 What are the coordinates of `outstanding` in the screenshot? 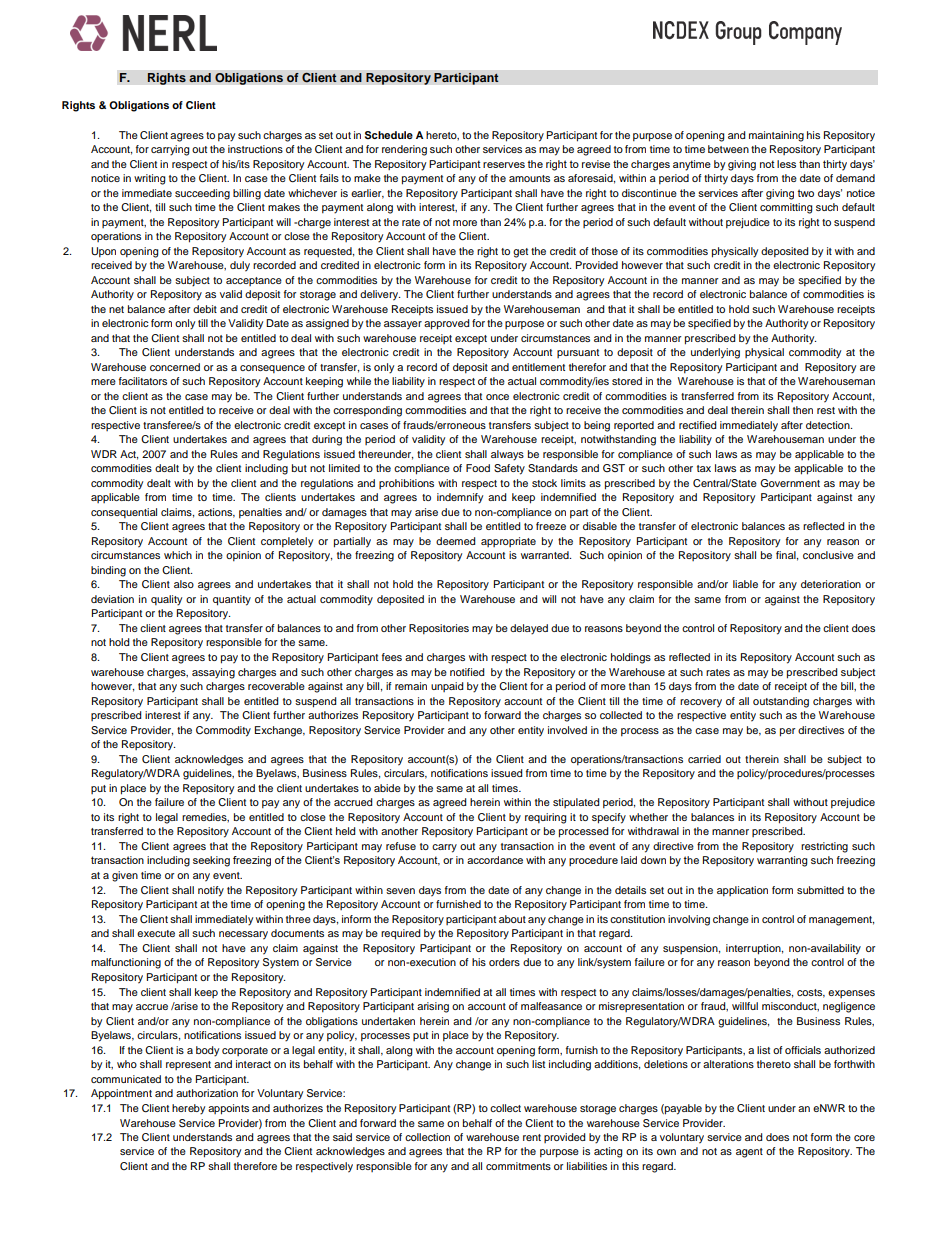 It's located at (781, 702).
